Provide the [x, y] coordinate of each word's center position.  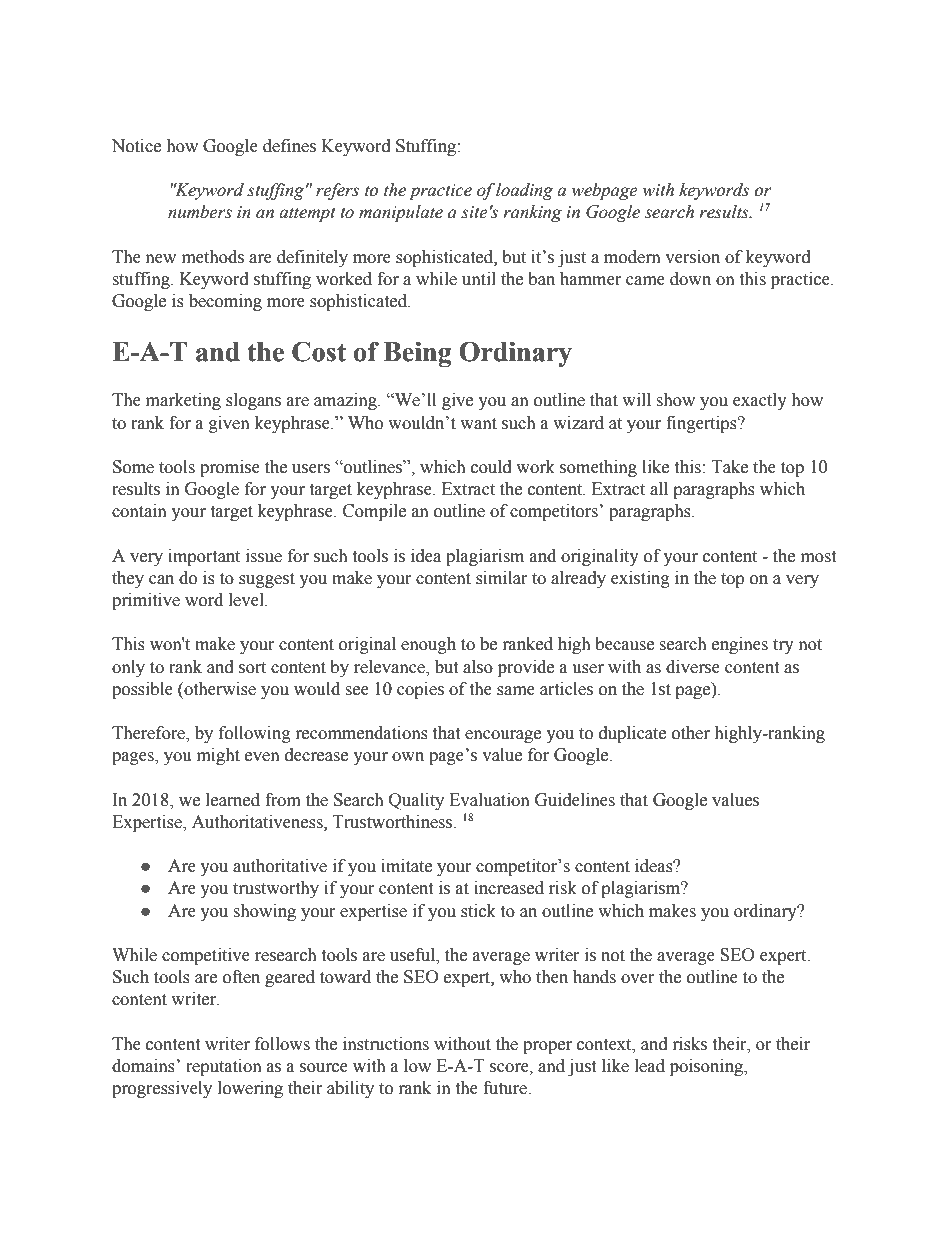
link [438, 1153]
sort [252, 668]
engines [740, 645]
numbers [200, 212]
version [692, 257]
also [478, 667]
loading [524, 191]
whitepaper [212, 1155]
